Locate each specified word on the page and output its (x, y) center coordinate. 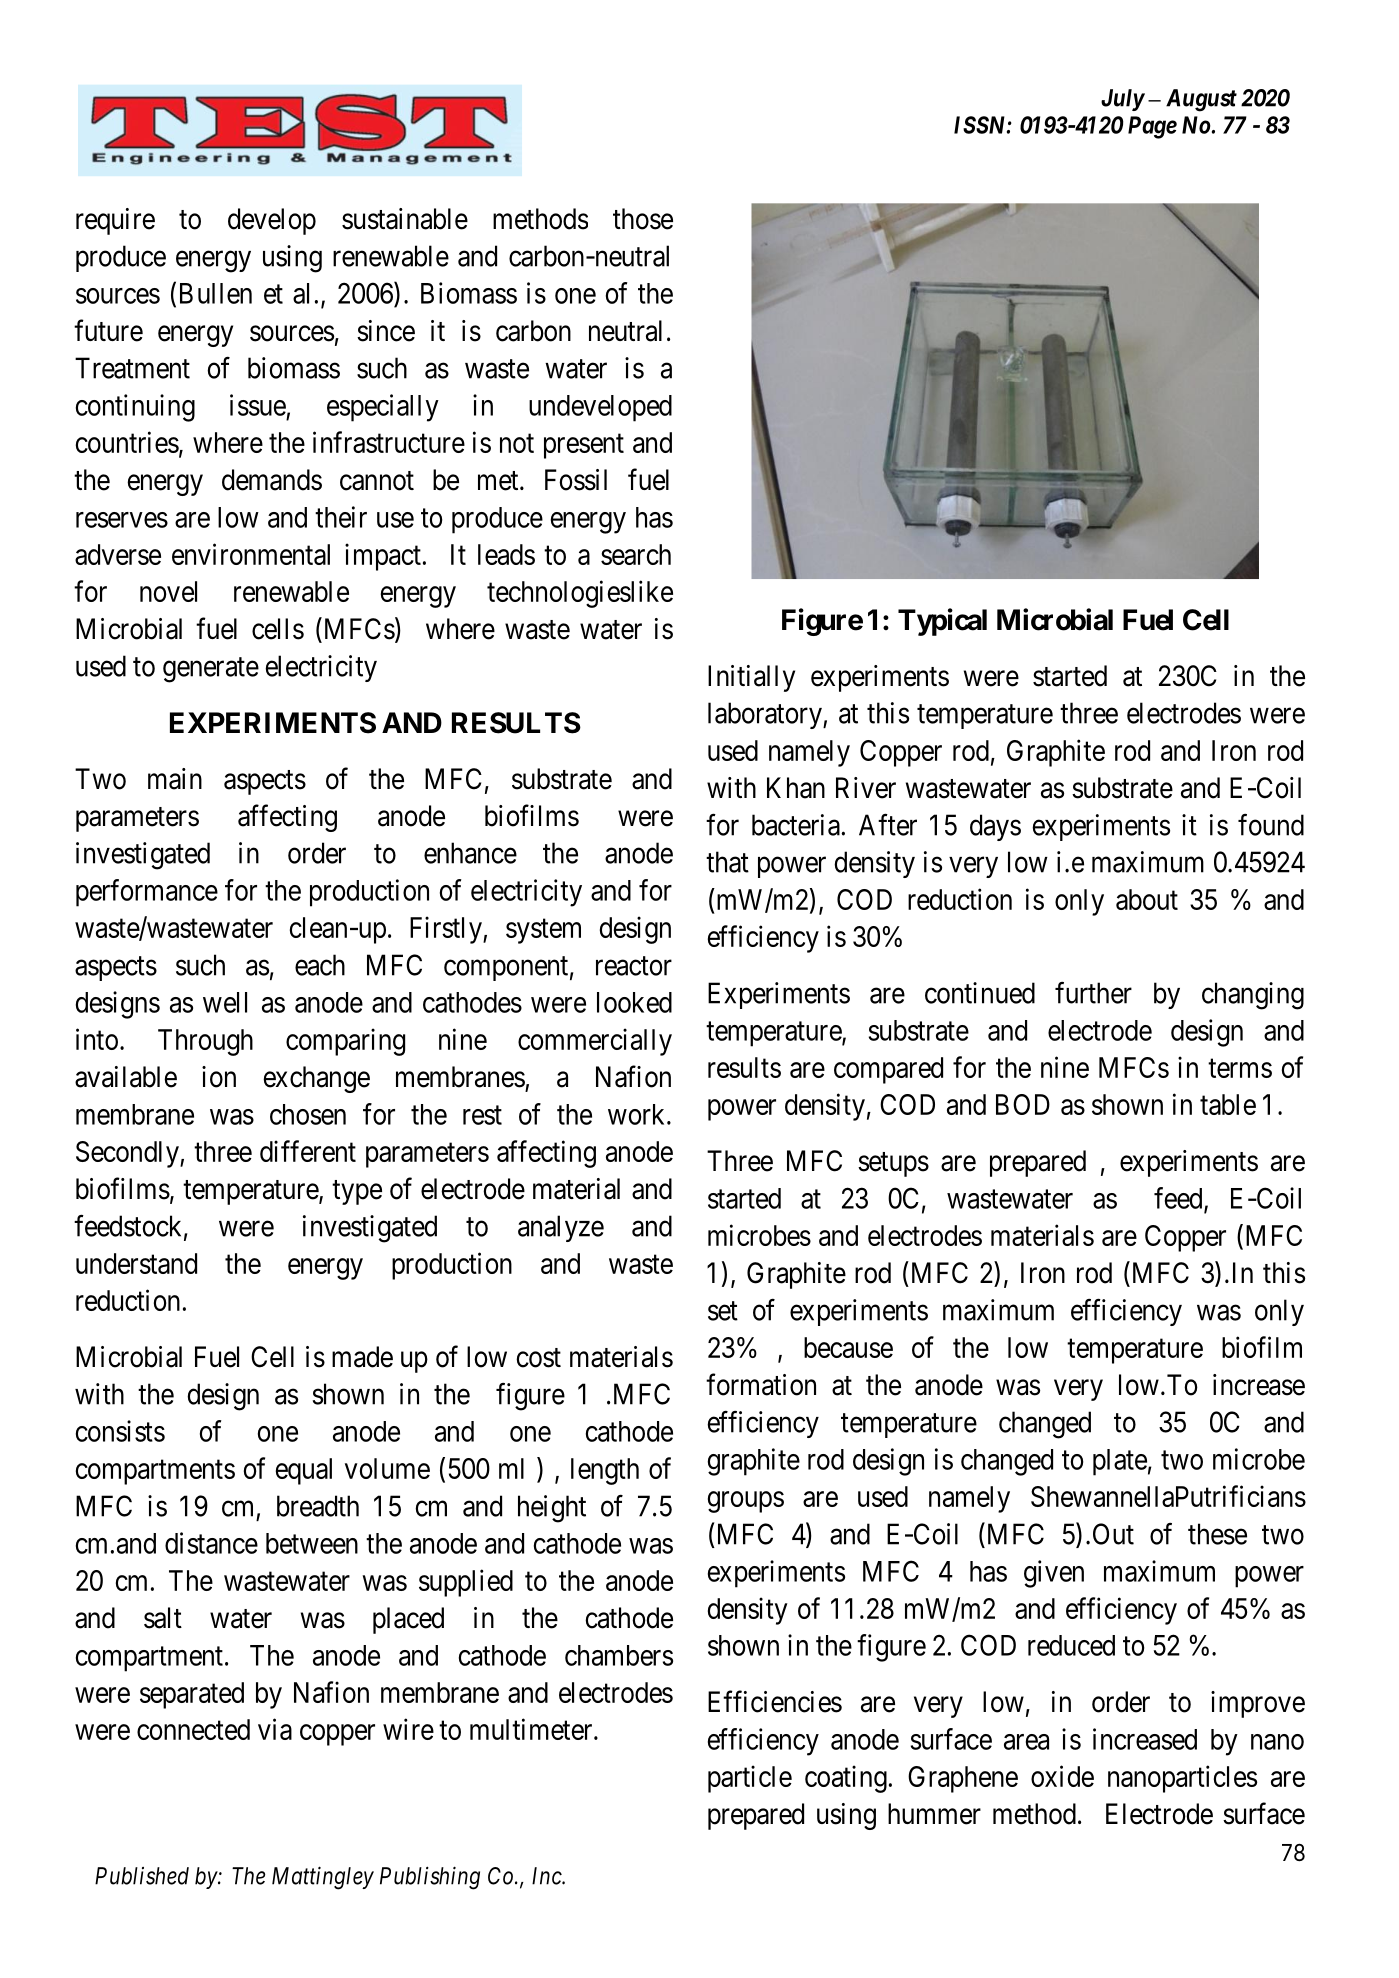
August (1201, 100)
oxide (1062, 1776)
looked (634, 1002)
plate (1120, 1462)
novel (168, 591)
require (115, 221)
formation (761, 1384)
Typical (942, 622)
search (636, 554)
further (1093, 993)
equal (304, 1471)
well (225, 1002)
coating (846, 1779)
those (643, 219)
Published (142, 1876)
